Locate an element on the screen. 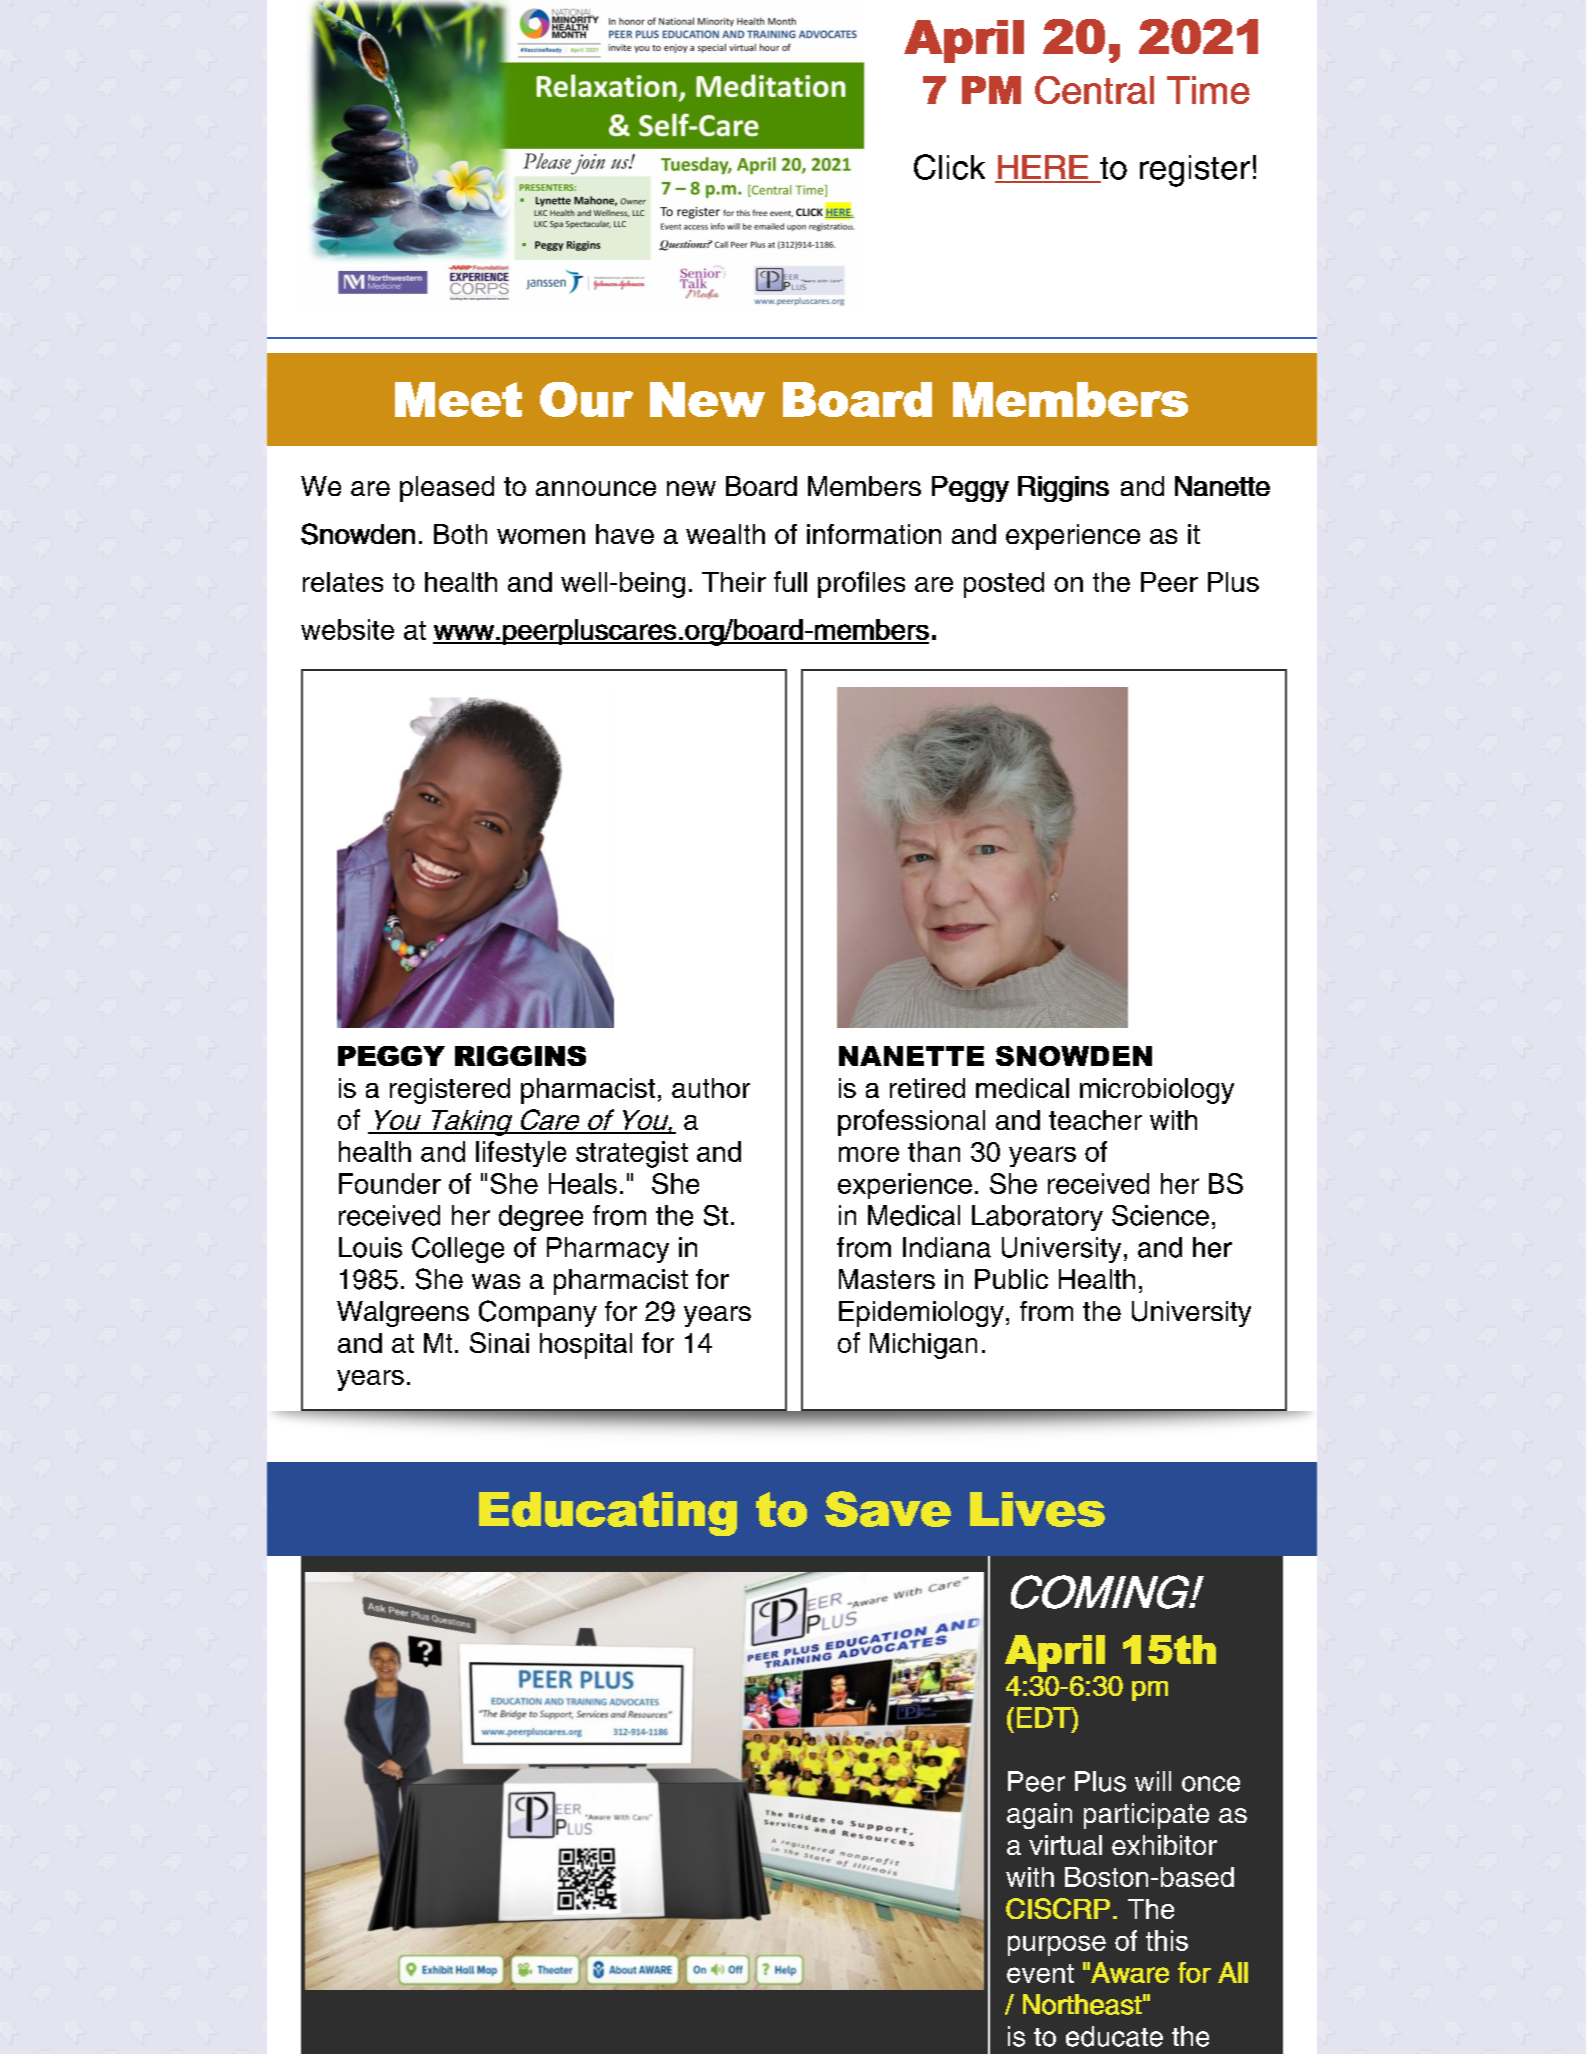  microbiology is located at coordinates (1157, 1091).
